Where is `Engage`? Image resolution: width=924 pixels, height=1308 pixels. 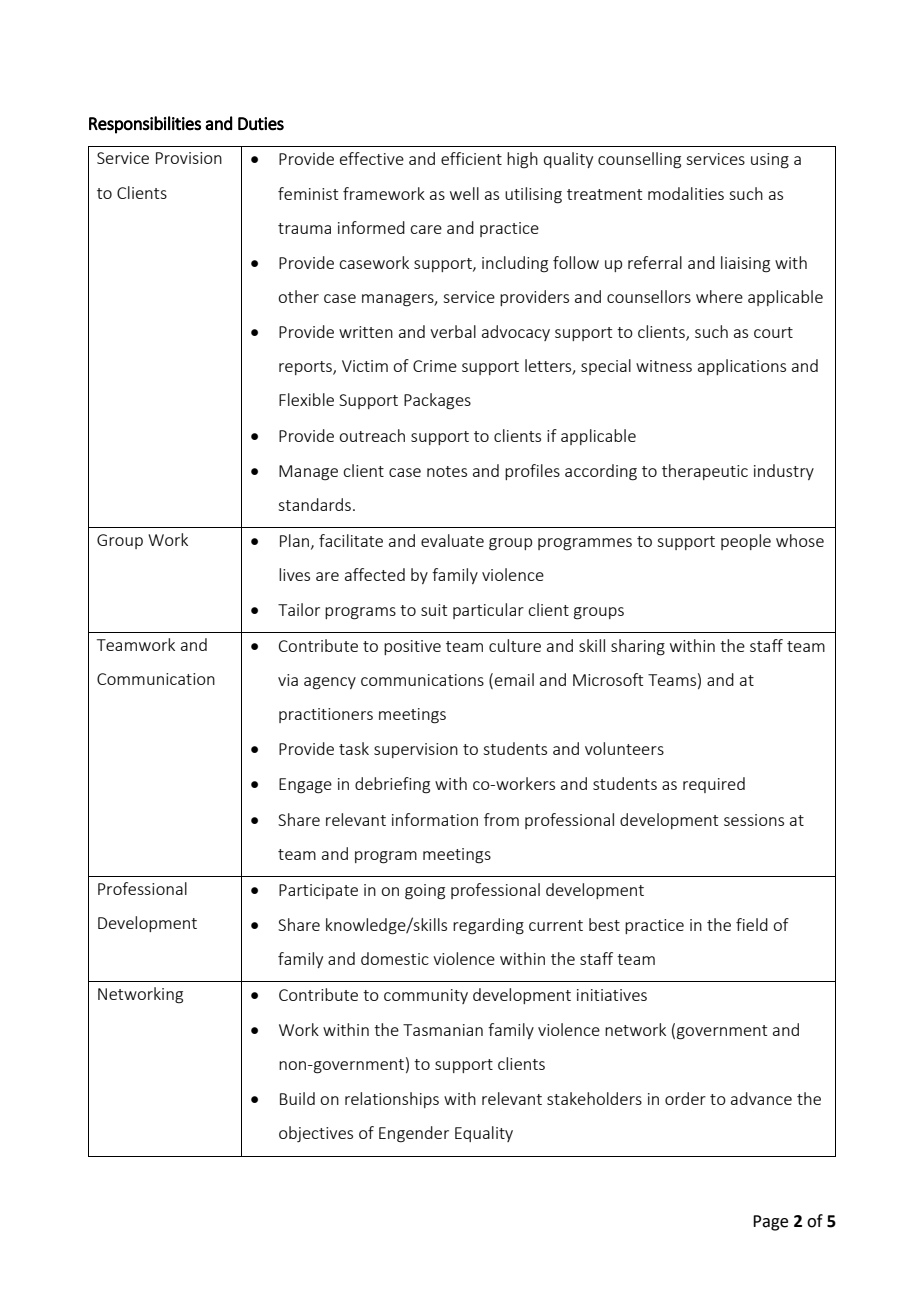 Engage is located at coordinates (305, 786).
